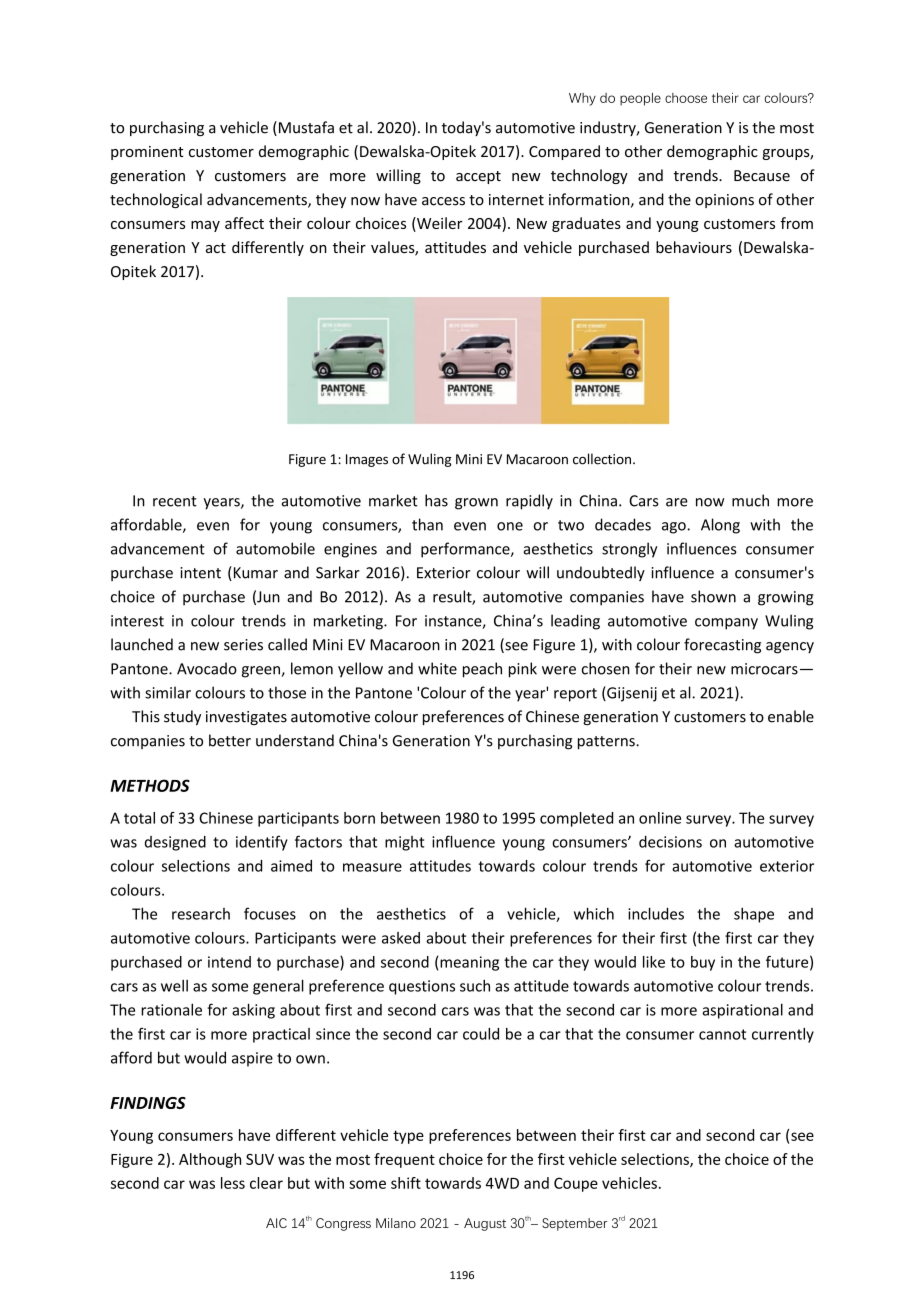 The image size is (924, 1308). What do you see at coordinates (405, 843) in the screenshot?
I see `might` at bounding box center [405, 843].
